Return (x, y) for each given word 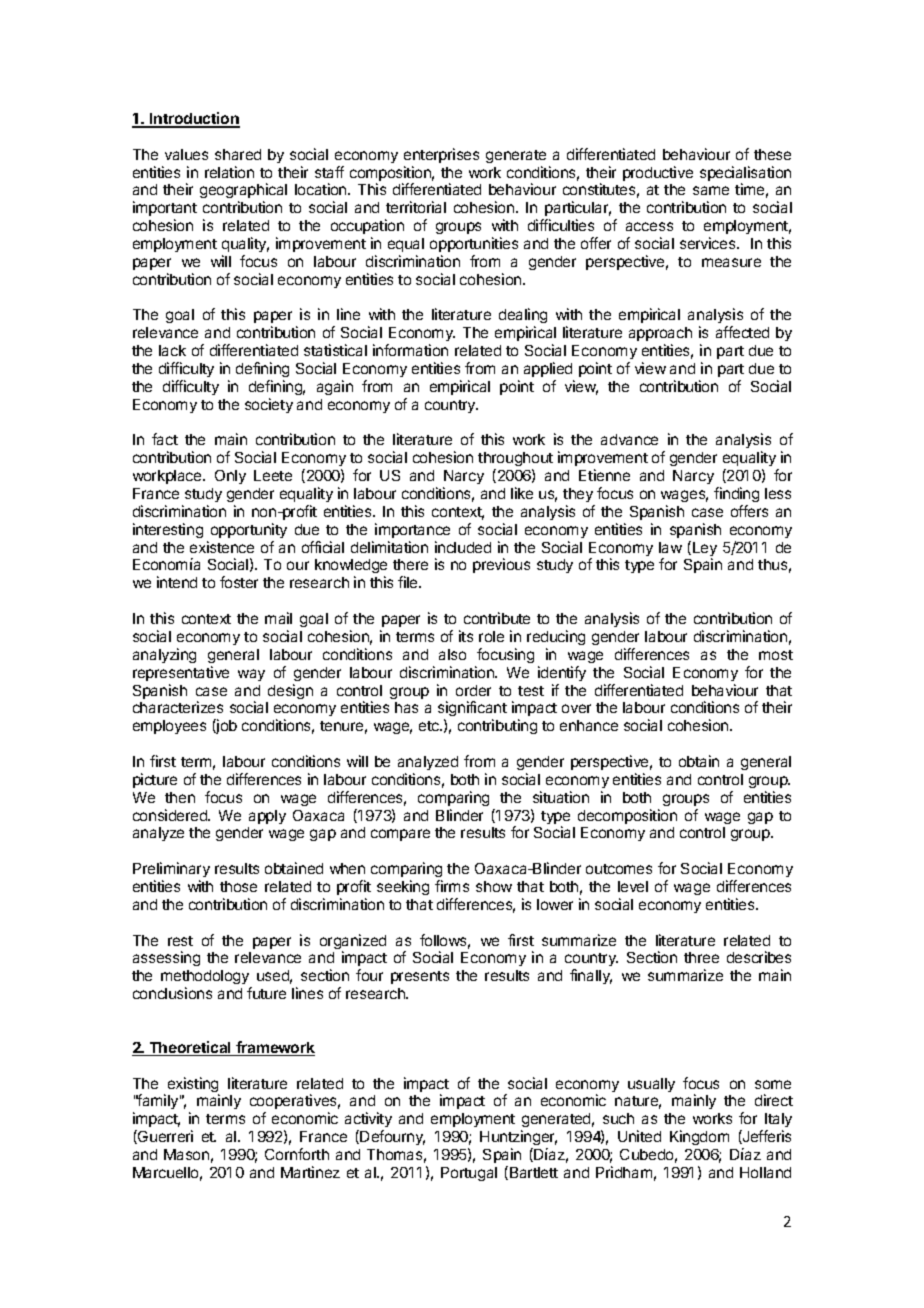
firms (452, 886)
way (251, 675)
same (711, 190)
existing (193, 1086)
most (776, 655)
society (269, 405)
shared (238, 154)
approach (660, 334)
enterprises (441, 155)
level (633, 886)
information (410, 350)
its (466, 636)
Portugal (469, 1174)
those (238, 886)
